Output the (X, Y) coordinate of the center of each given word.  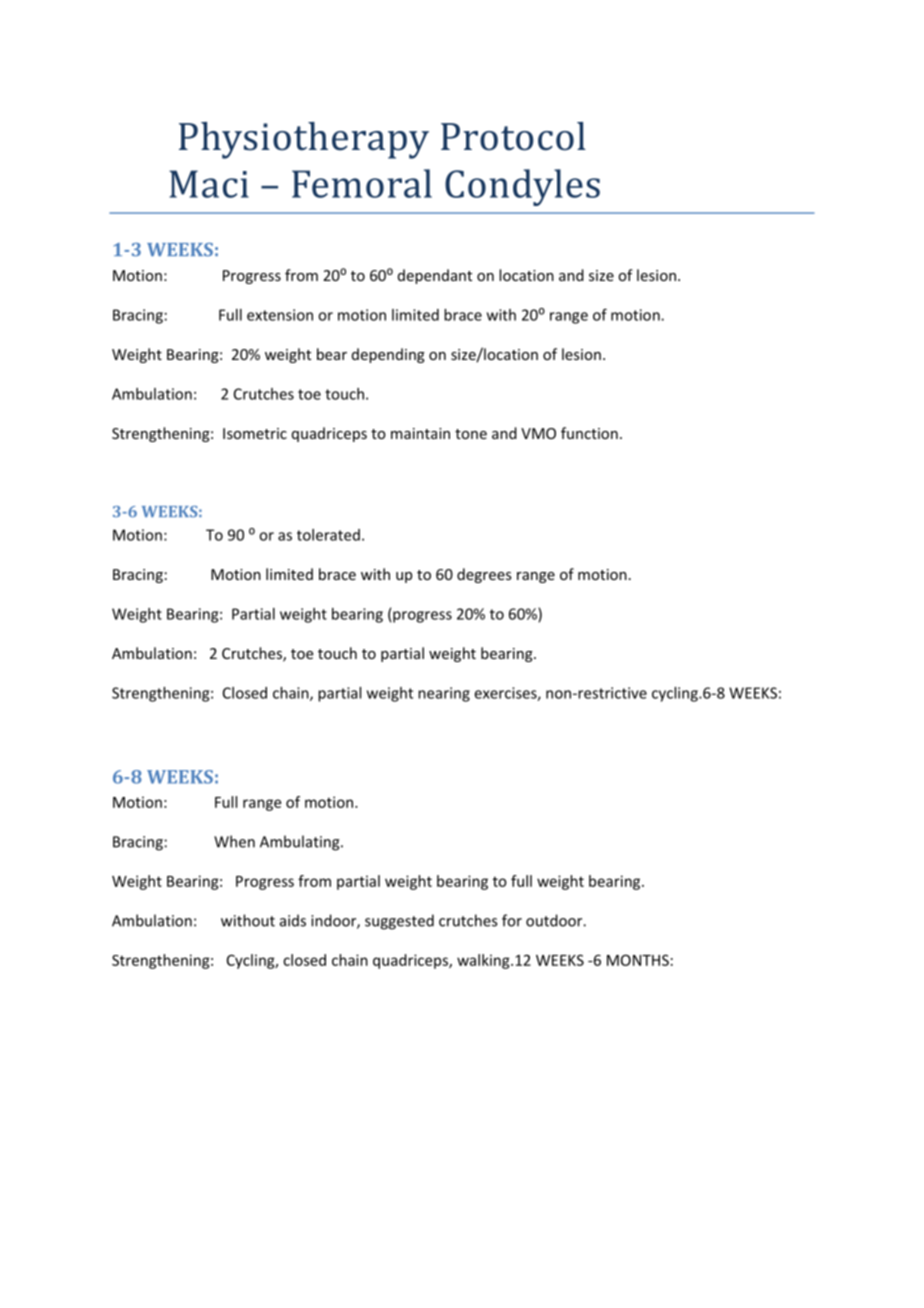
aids (293, 920)
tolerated (328, 535)
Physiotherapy (304, 140)
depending (388, 355)
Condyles (522, 187)
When (234, 841)
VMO (538, 433)
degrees (484, 575)
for (512, 920)
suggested (399, 922)
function (589, 433)
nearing (444, 694)
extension (280, 315)
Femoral (362, 183)
